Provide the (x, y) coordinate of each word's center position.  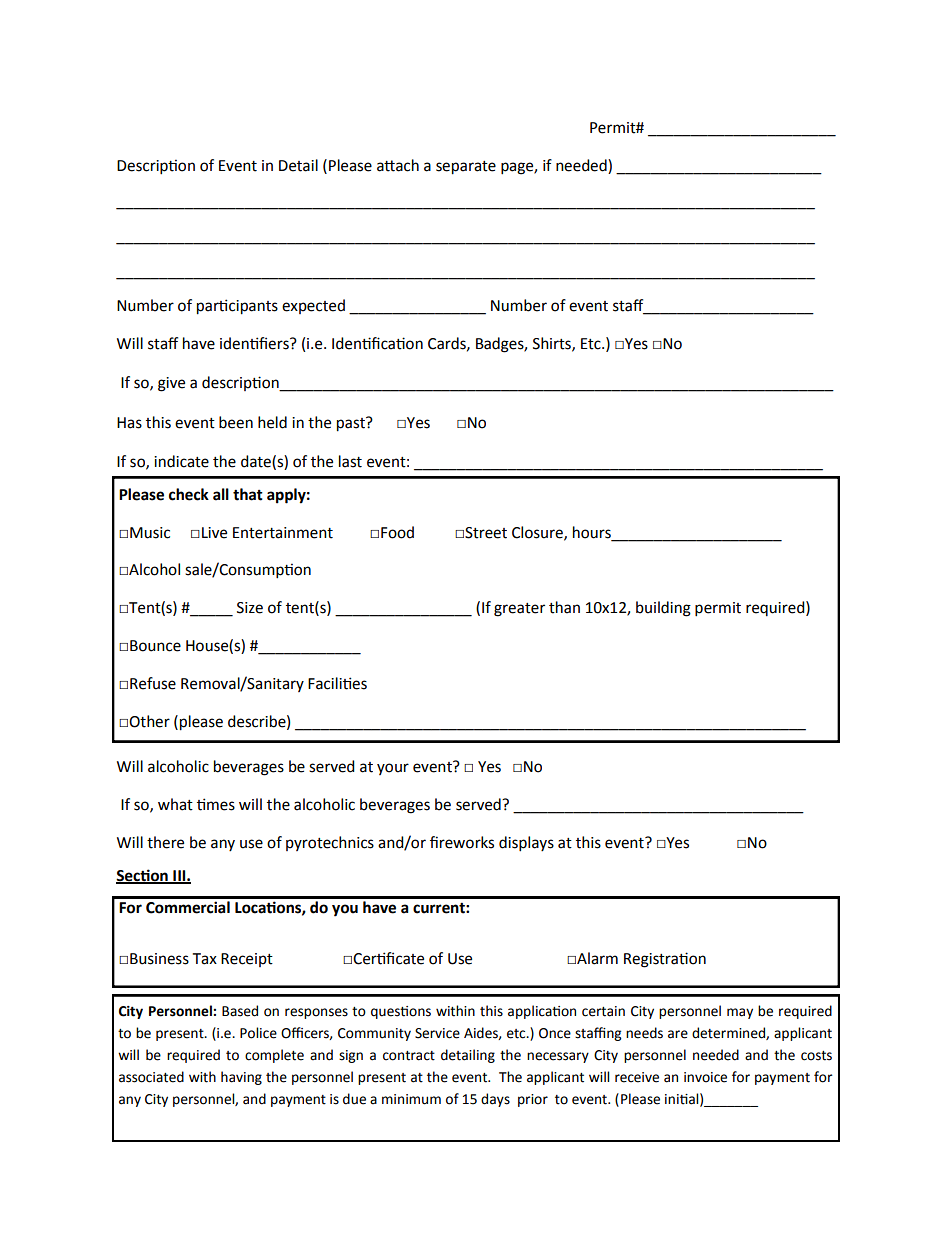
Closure (538, 533)
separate (466, 168)
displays (526, 844)
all (221, 494)
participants (237, 307)
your (393, 769)
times (216, 804)
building (663, 609)
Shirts (553, 344)
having (241, 1078)
